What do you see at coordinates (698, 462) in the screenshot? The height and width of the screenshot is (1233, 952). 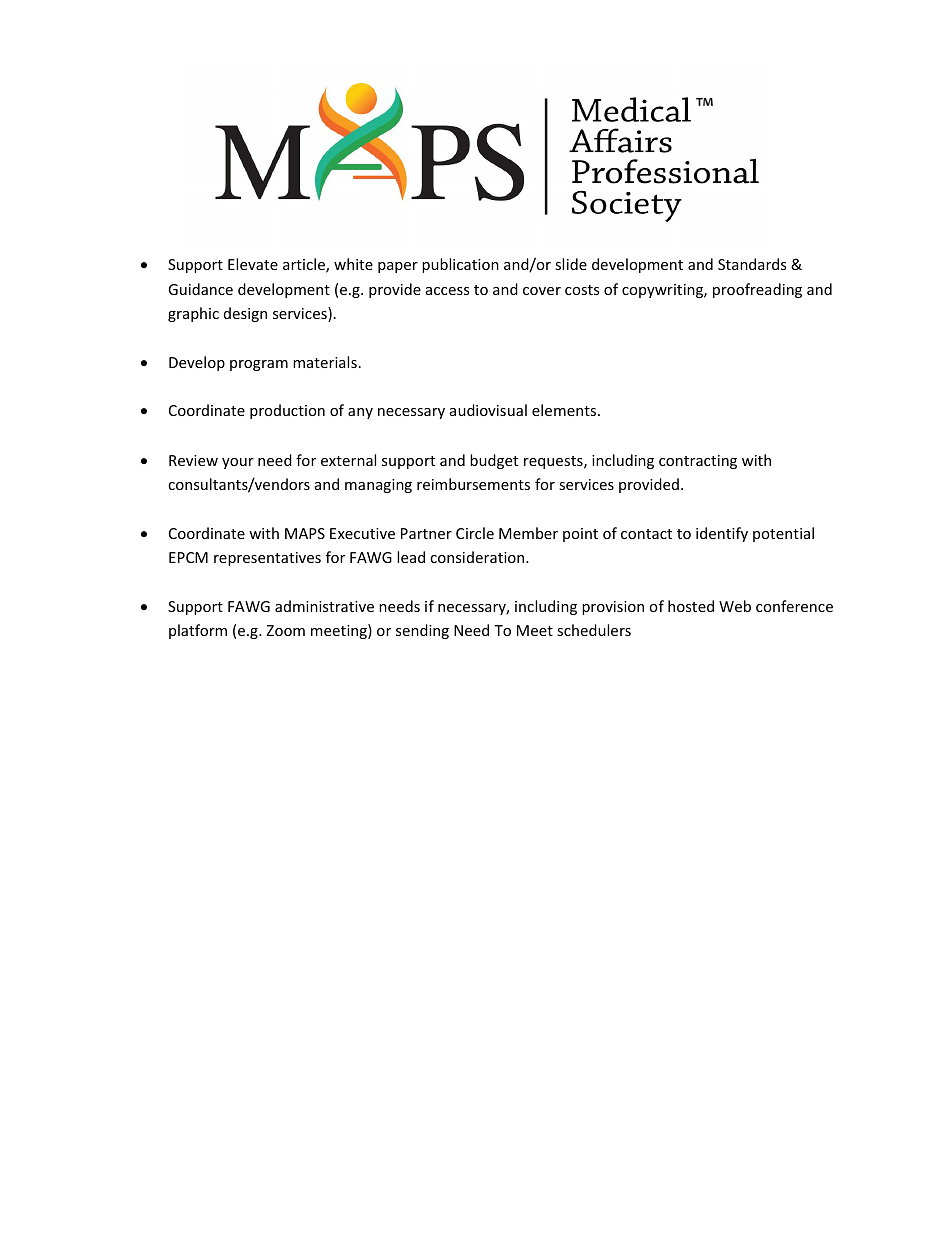 I see `contracting` at bounding box center [698, 462].
